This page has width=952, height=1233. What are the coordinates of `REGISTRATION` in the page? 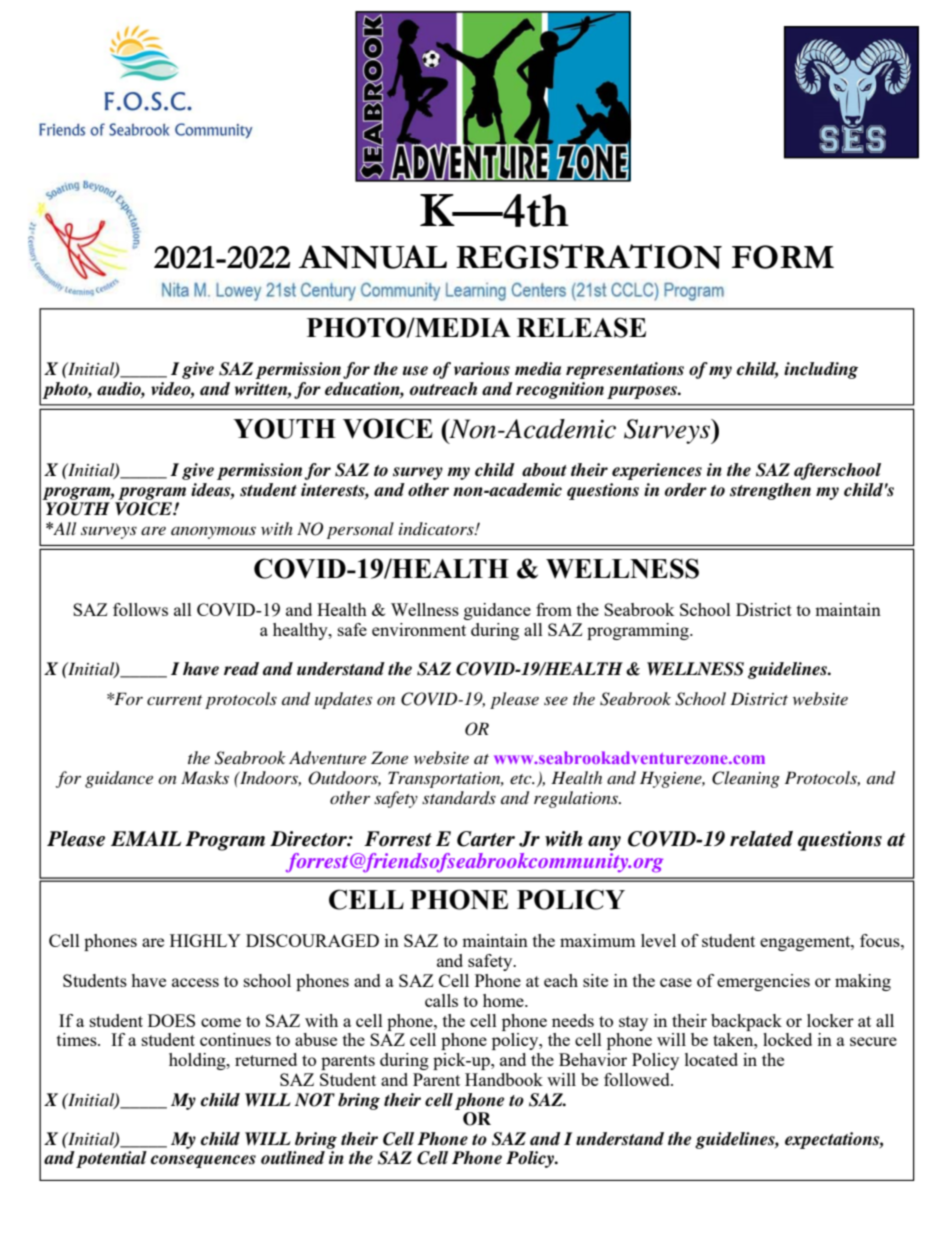 It's located at (589, 256).
